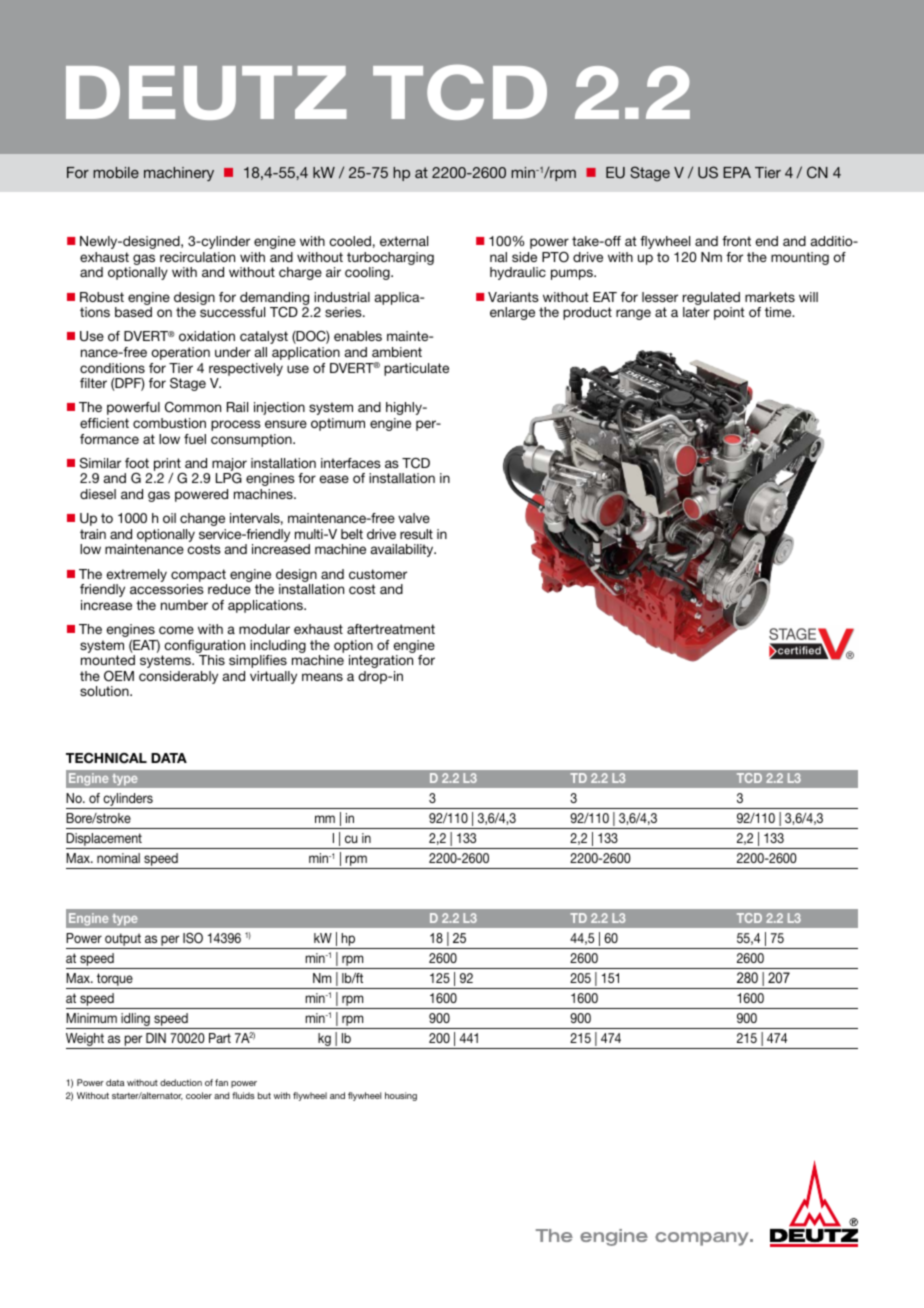  Describe the element at coordinates (401, 1096) in the document. I see `housing` at that location.
